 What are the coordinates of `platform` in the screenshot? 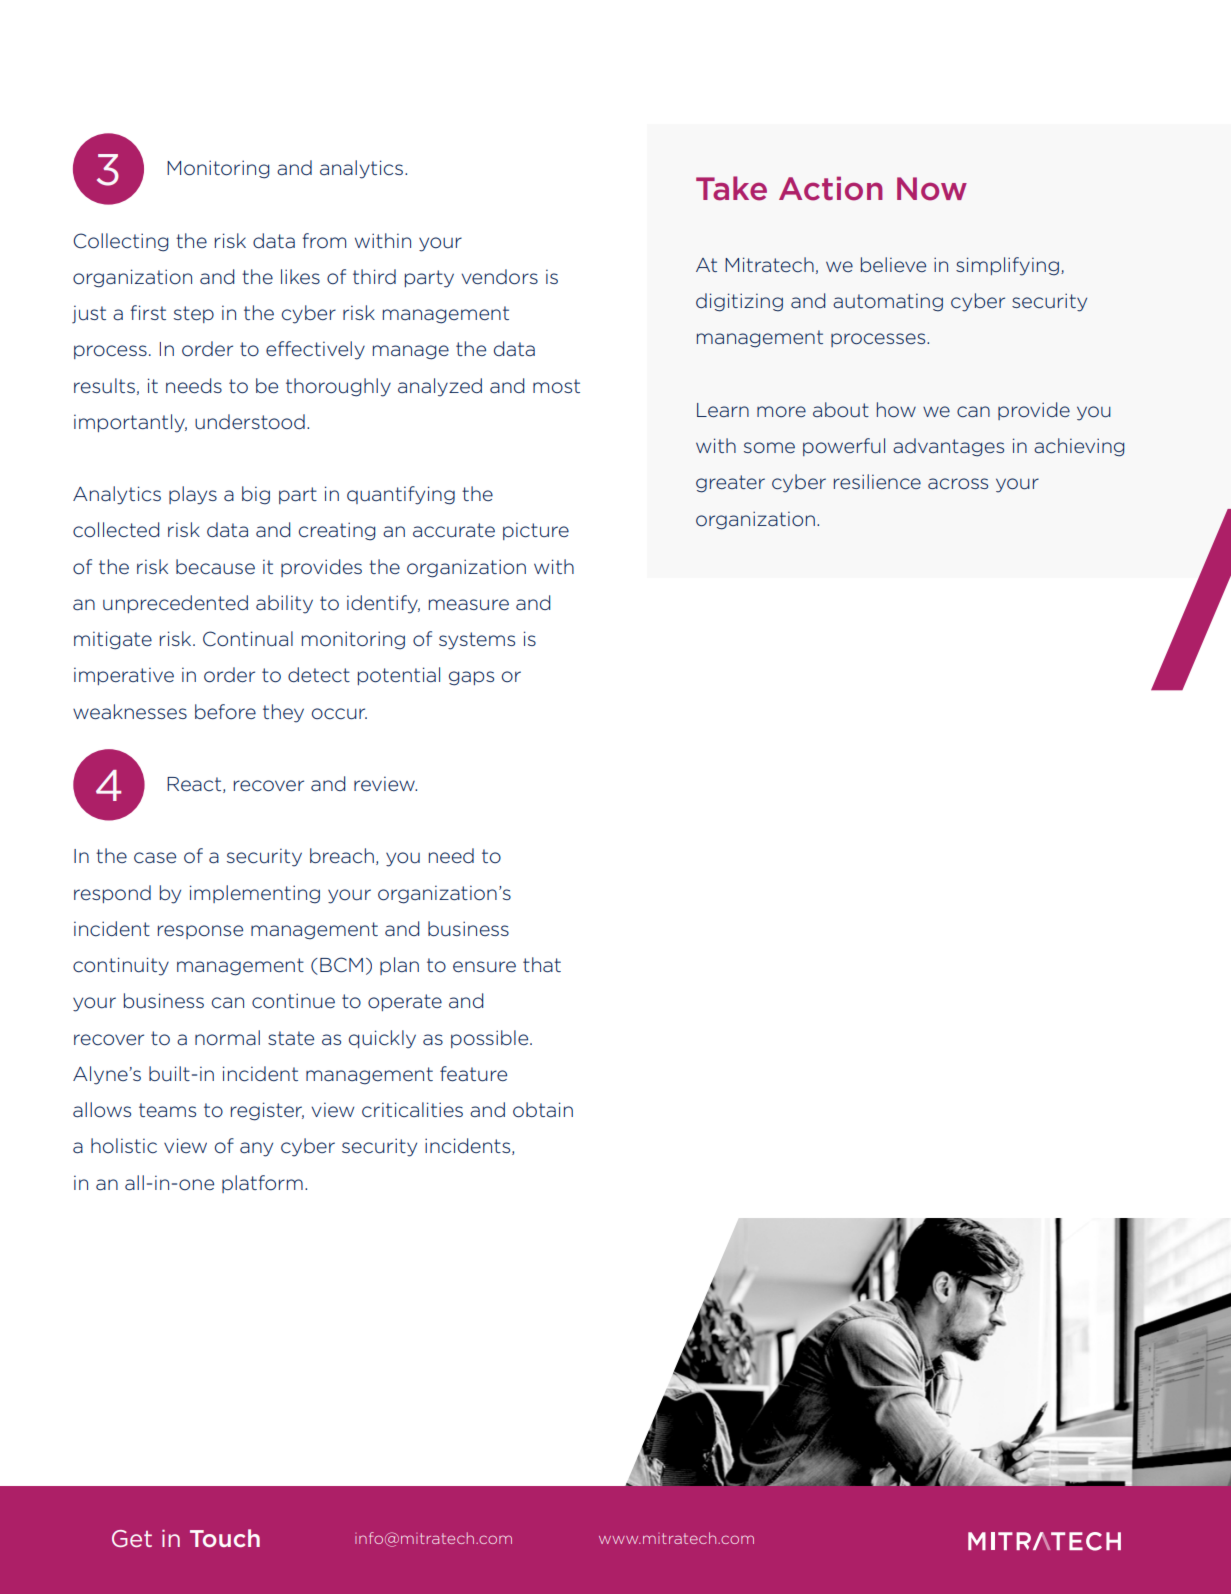 It's located at (262, 1184).
